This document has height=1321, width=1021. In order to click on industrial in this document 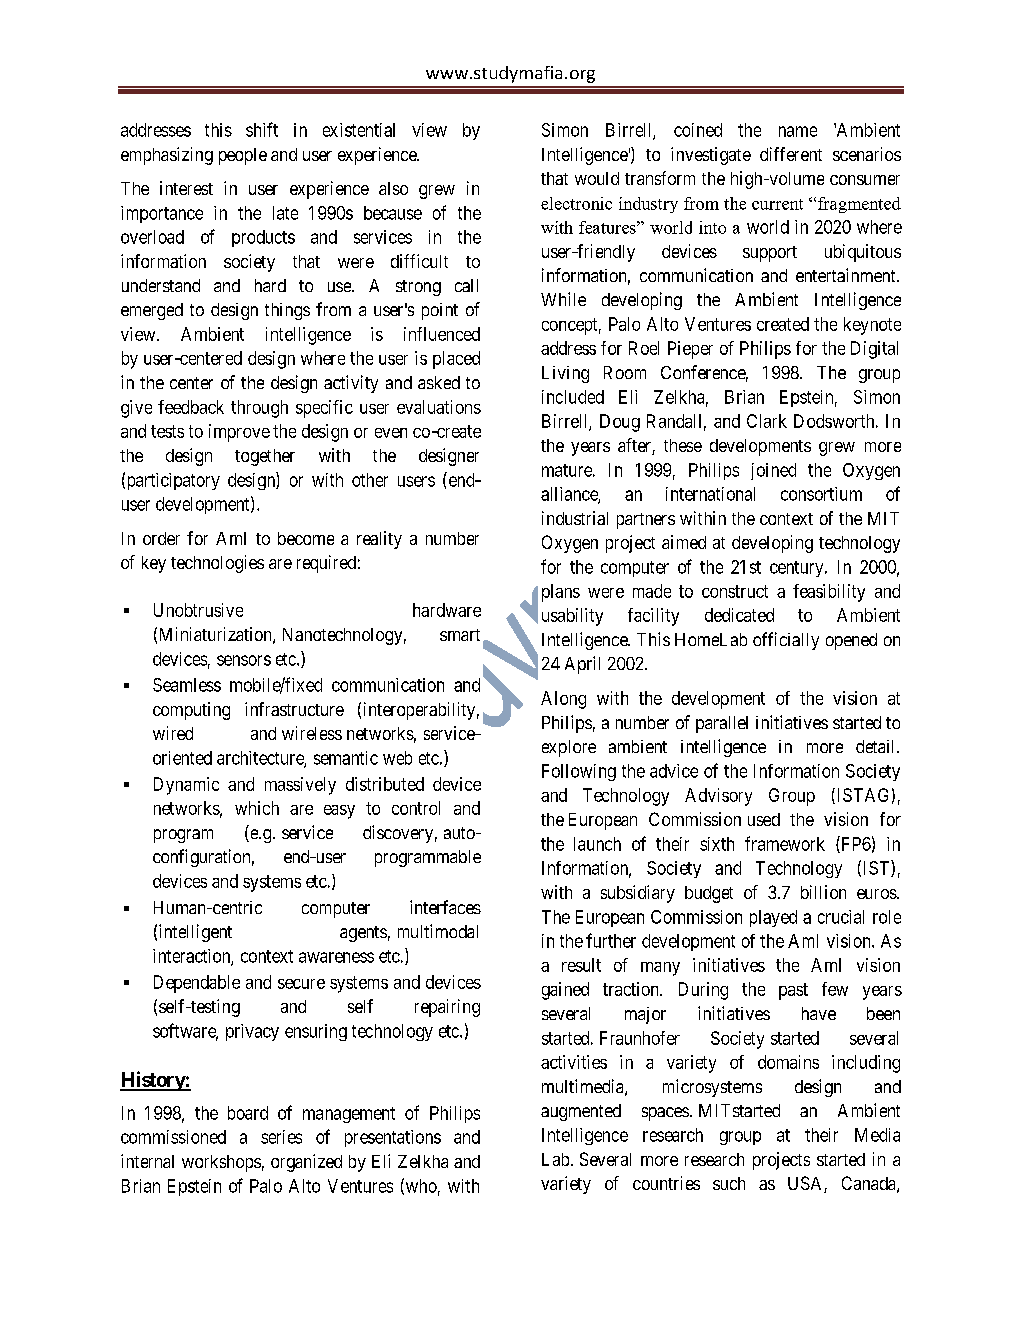, I will do `click(575, 518)`.
